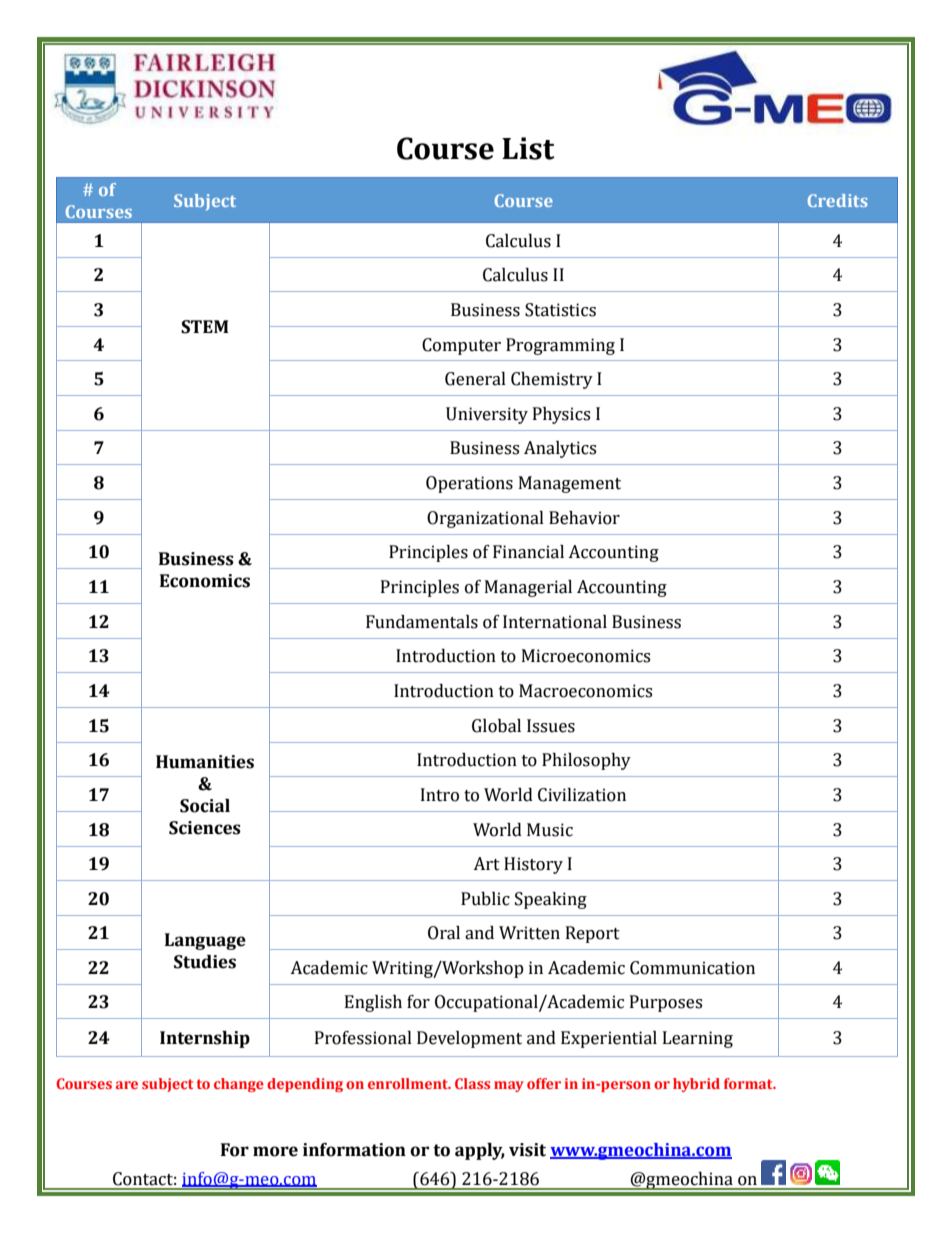 The image size is (952, 1233). I want to click on Language, so click(205, 941).
